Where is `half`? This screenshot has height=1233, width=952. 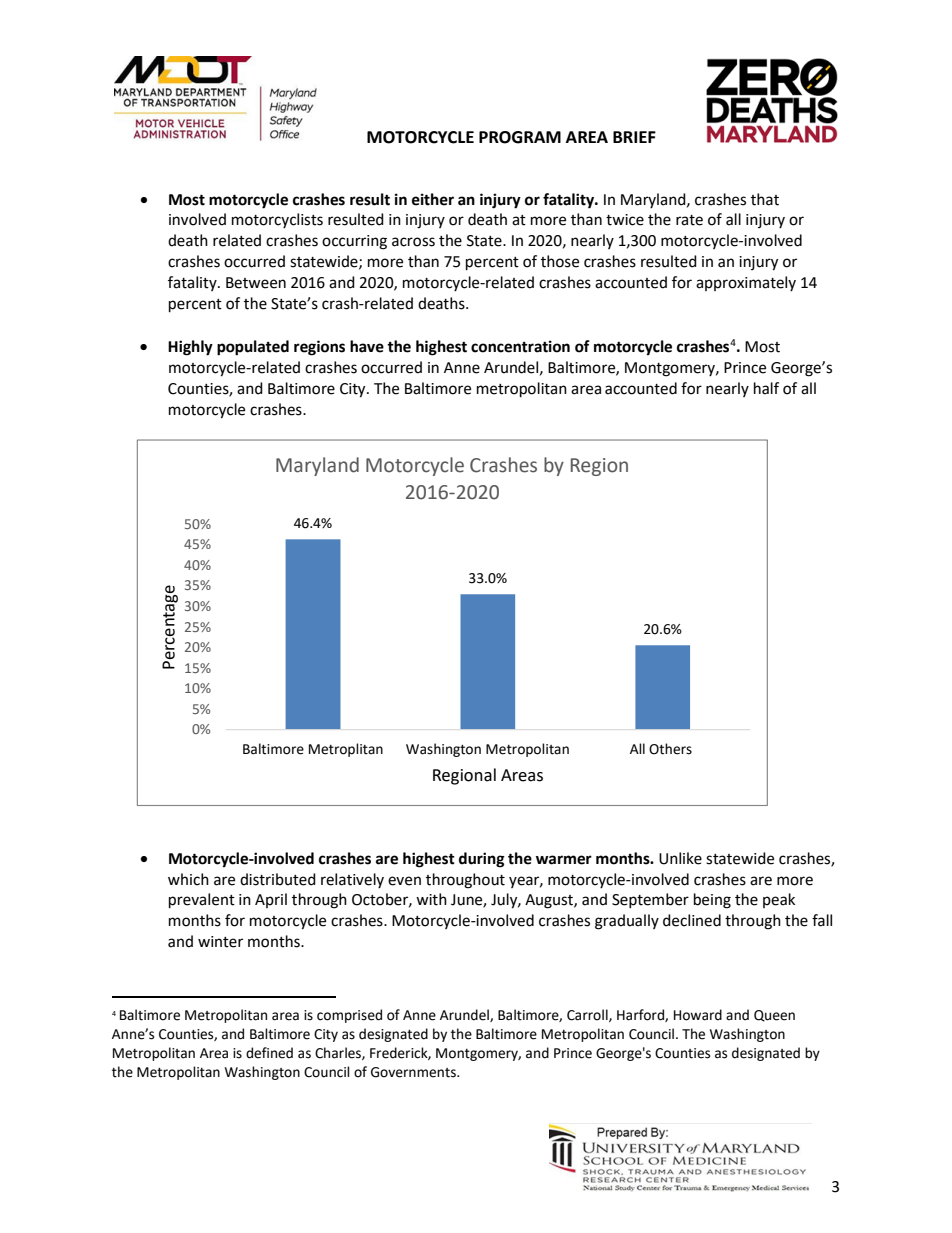 half is located at coordinates (766, 388).
